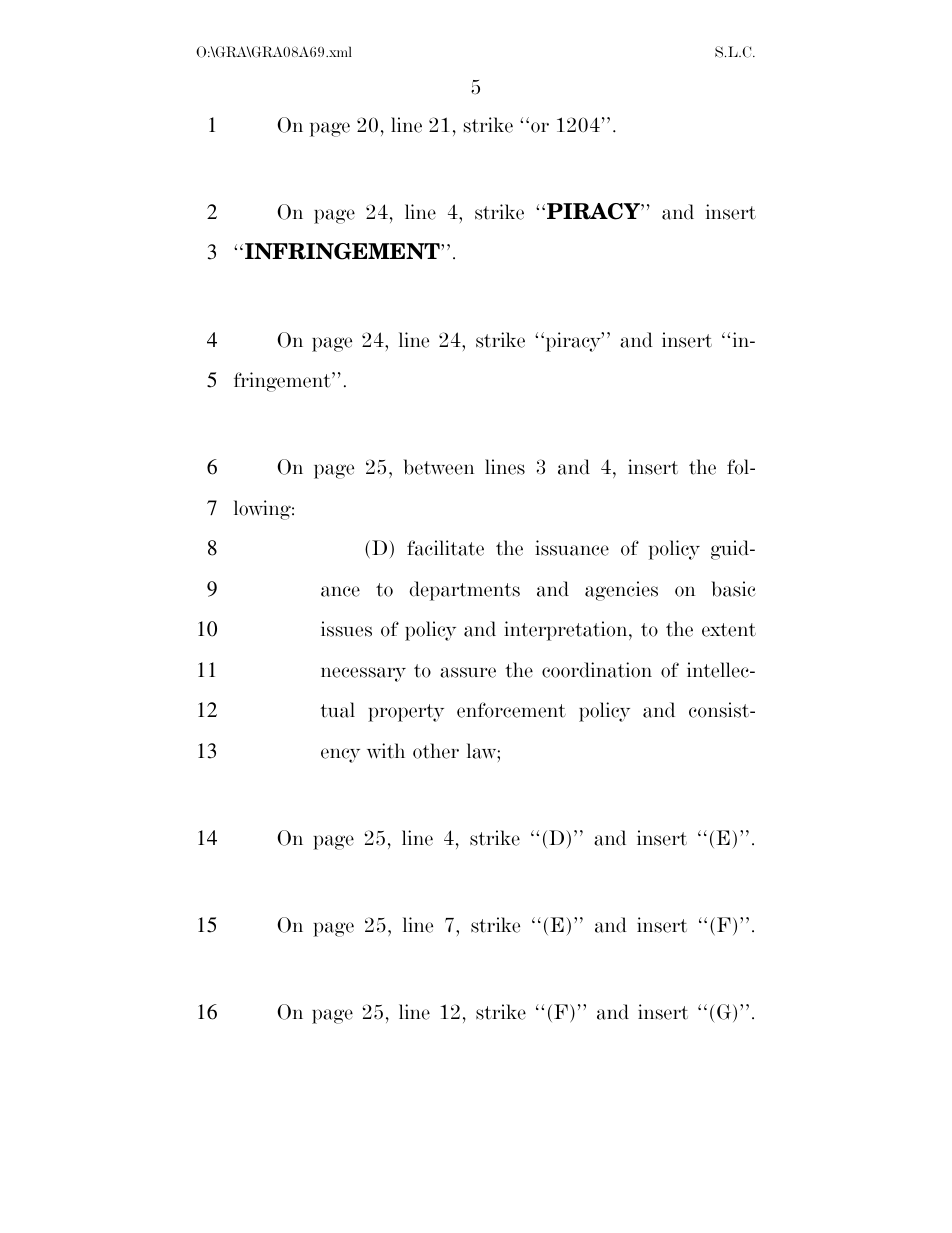 The height and width of the screenshot is (1233, 952). Describe the element at coordinates (438, 467) in the screenshot. I see `between` at that location.
